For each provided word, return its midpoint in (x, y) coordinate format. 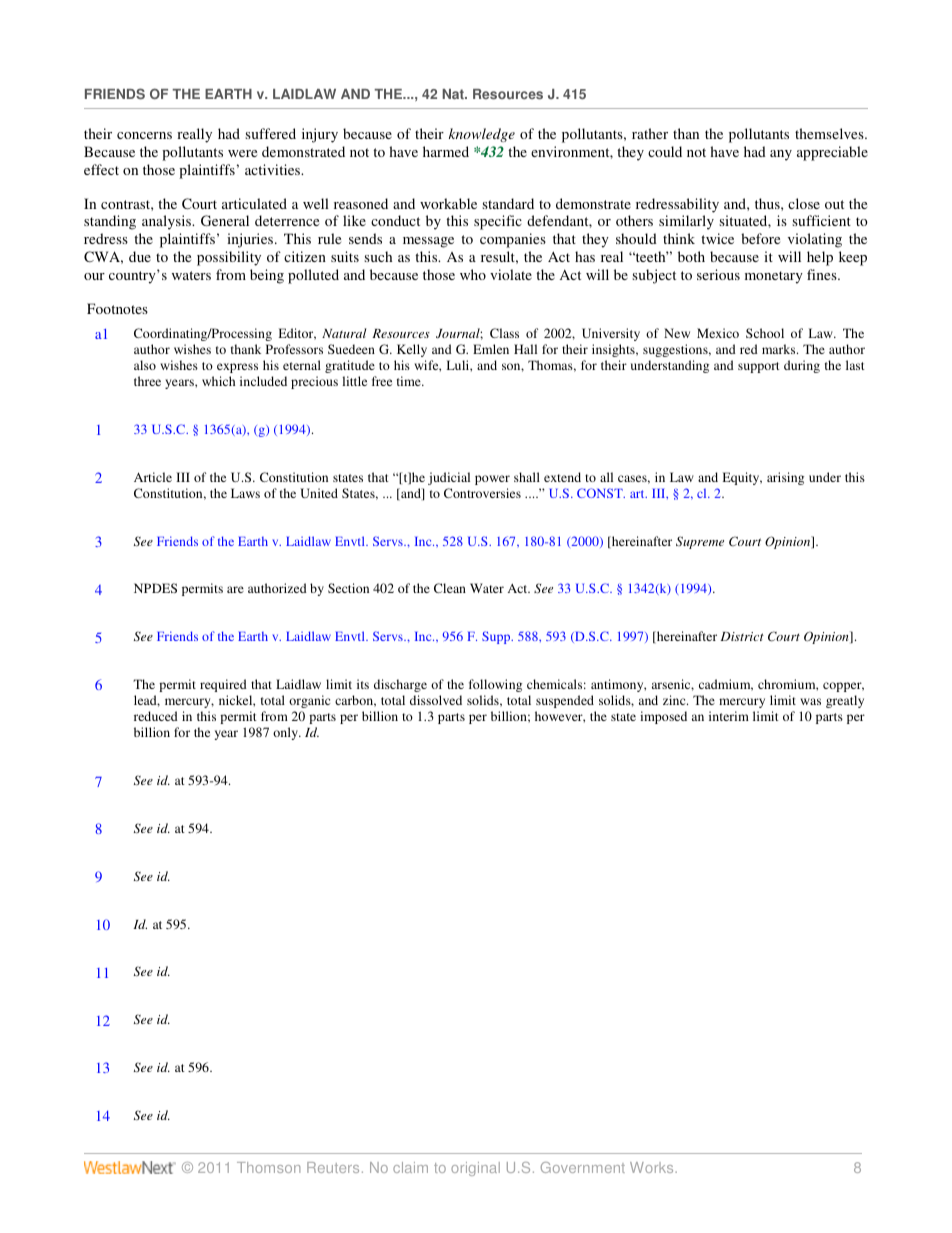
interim (729, 716)
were (242, 153)
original (475, 1169)
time (410, 381)
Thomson (268, 1167)
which (218, 381)
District (742, 636)
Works (653, 1167)
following (495, 685)
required (223, 685)
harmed (446, 151)
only (286, 733)
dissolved (436, 700)
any (781, 155)
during (802, 366)
